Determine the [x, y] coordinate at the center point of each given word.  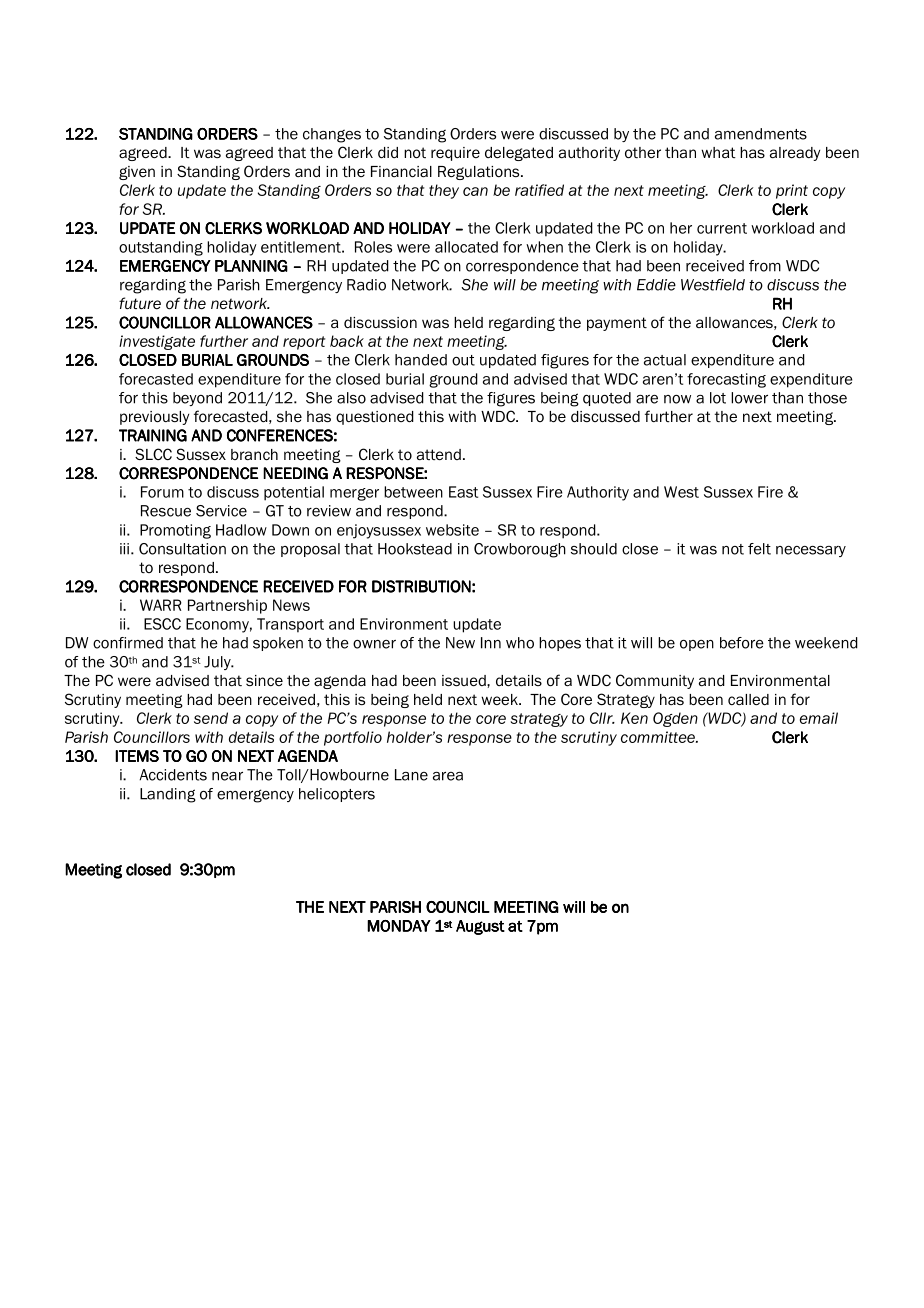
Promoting [175, 531]
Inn [491, 643]
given [137, 173]
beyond [197, 399]
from [765, 266]
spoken [278, 644]
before [742, 643]
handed [421, 360]
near [227, 776]
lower [749, 398]
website [452, 530]
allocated [466, 247]
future [140, 303]
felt [759, 549]
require [455, 154]
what [718, 152]
